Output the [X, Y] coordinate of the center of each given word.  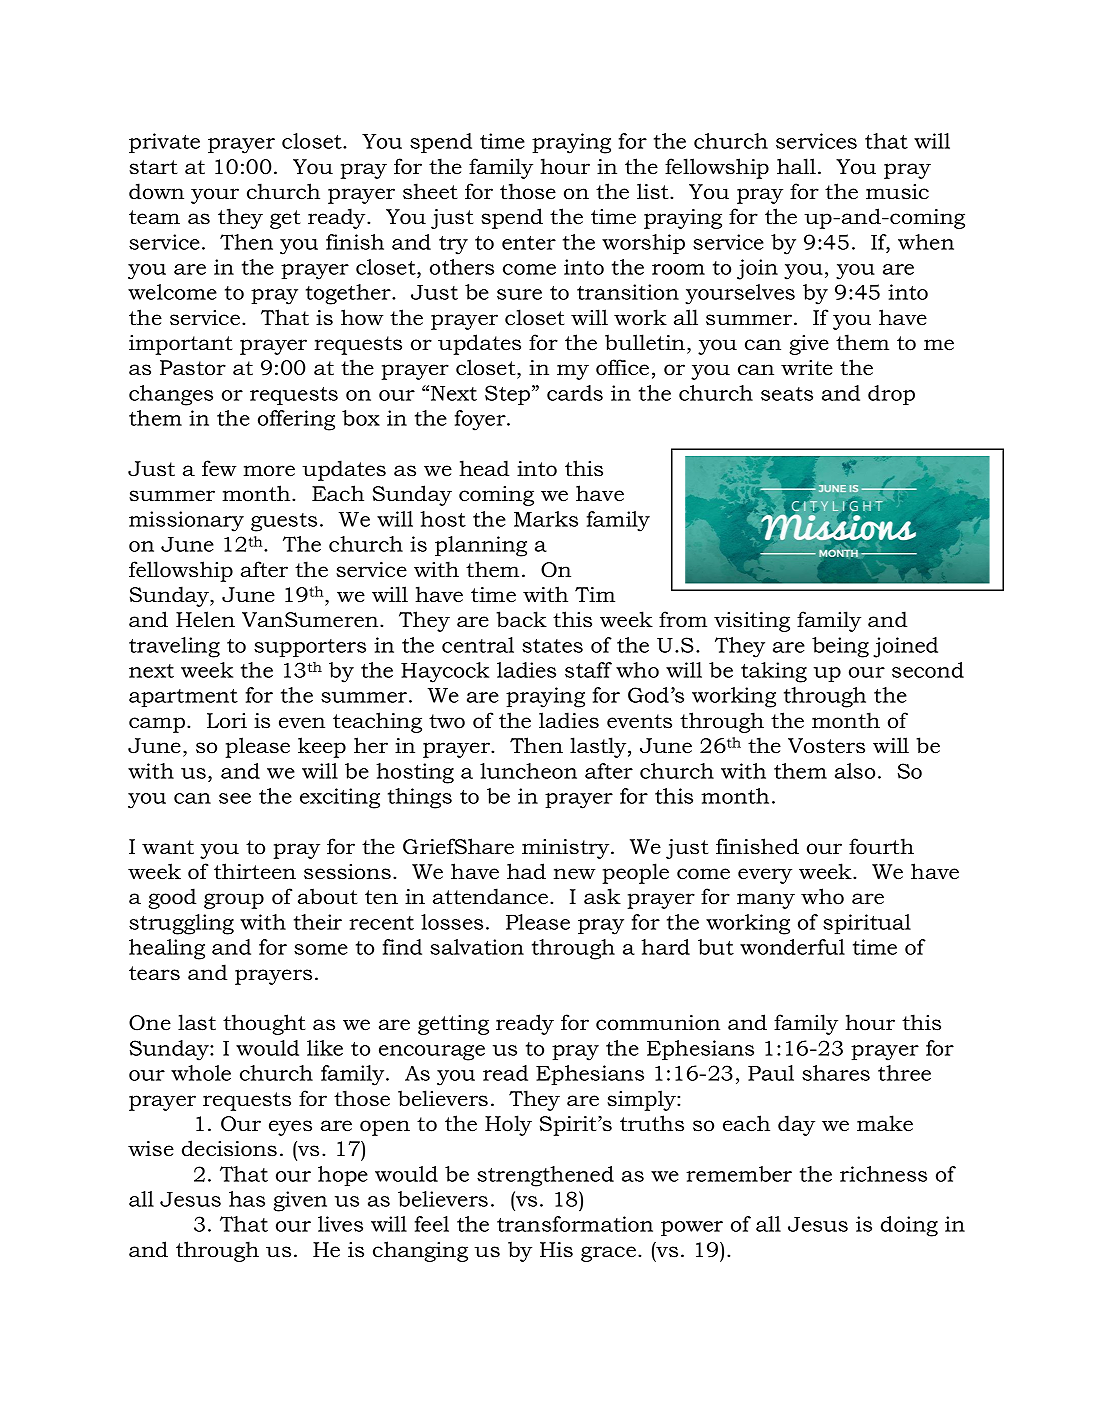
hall [796, 166]
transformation [575, 1224]
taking [774, 672]
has [247, 1199]
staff [588, 670]
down [156, 191]
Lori [227, 721]
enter [529, 243]
